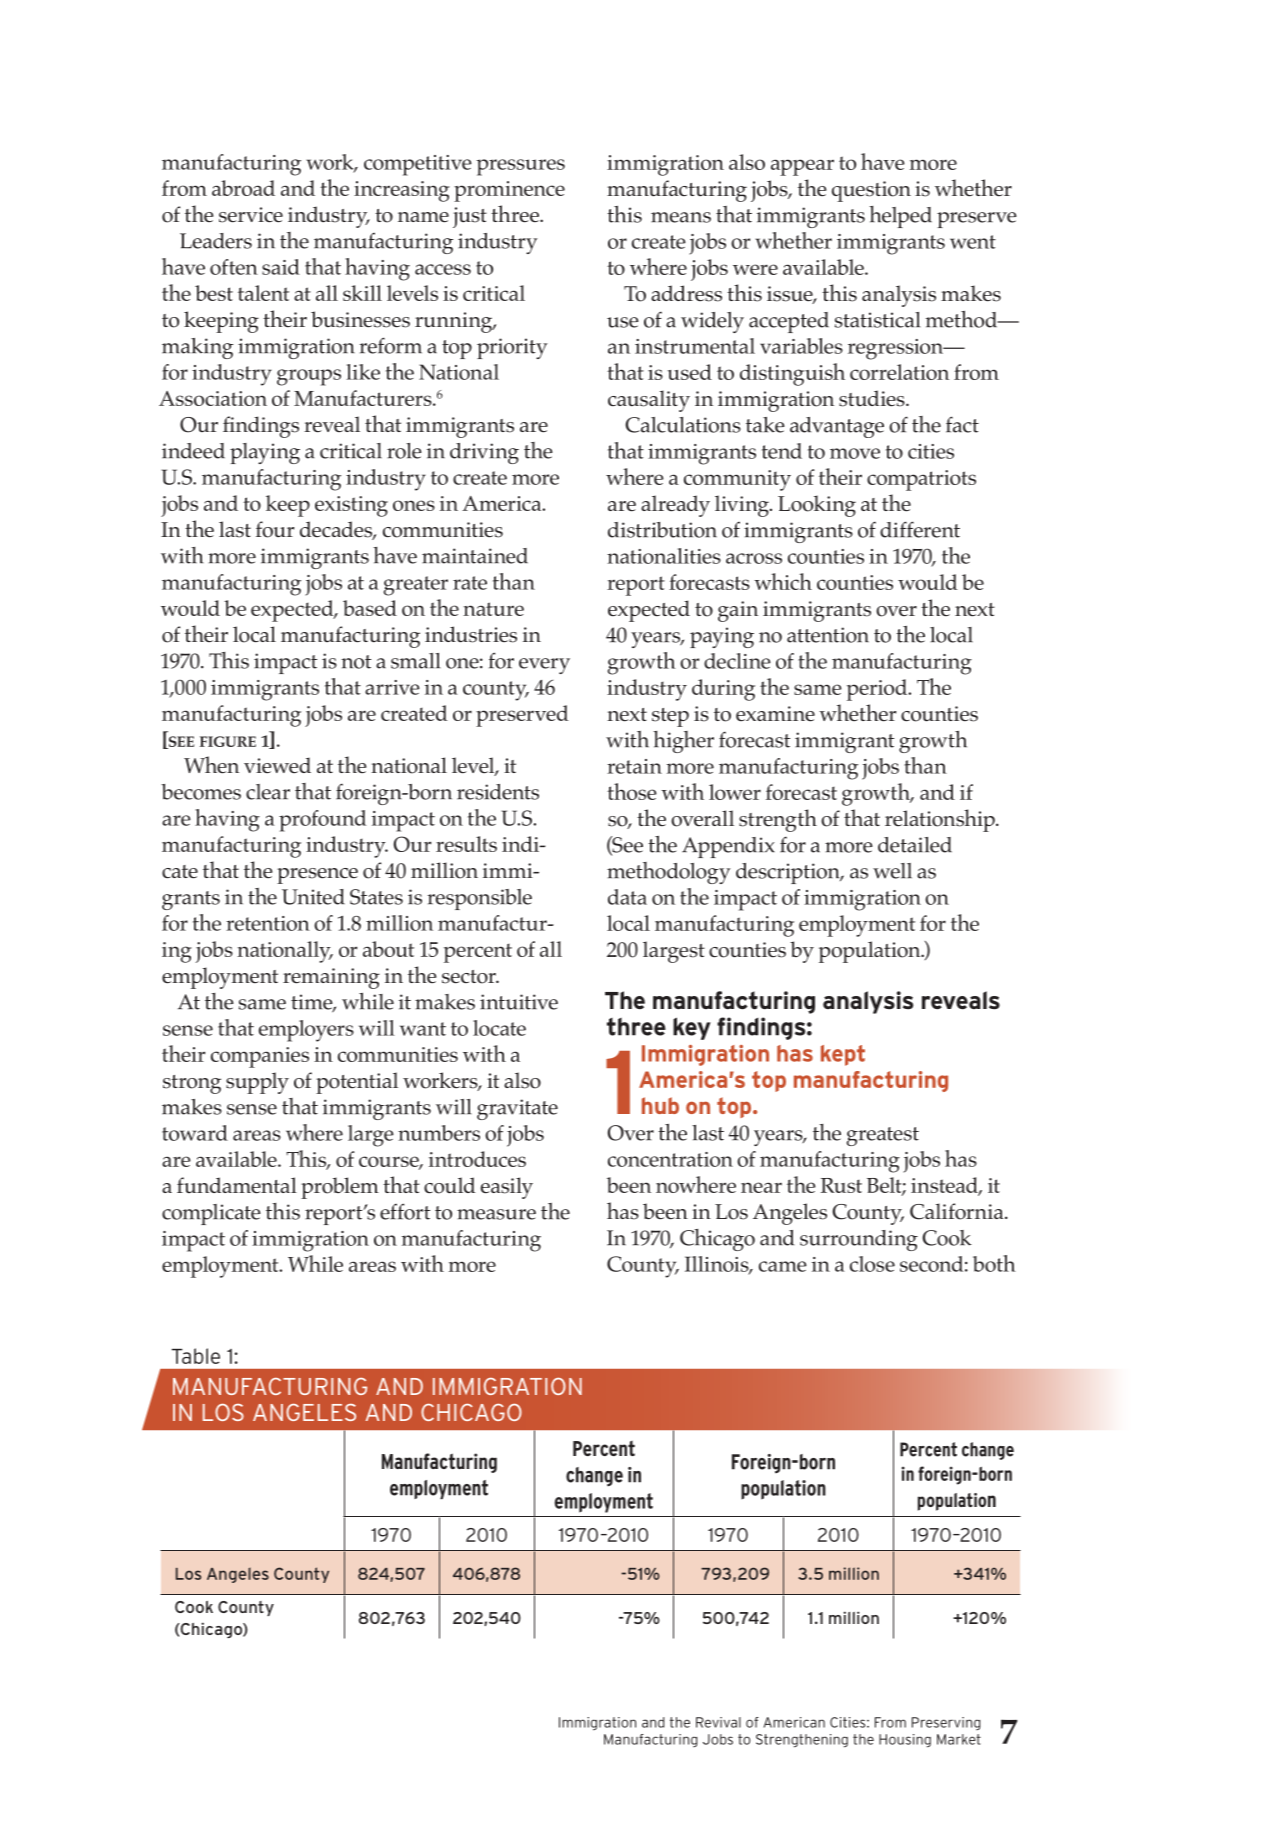 The height and width of the image is (1823, 1274). I want to click on data, so click(627, 897).
